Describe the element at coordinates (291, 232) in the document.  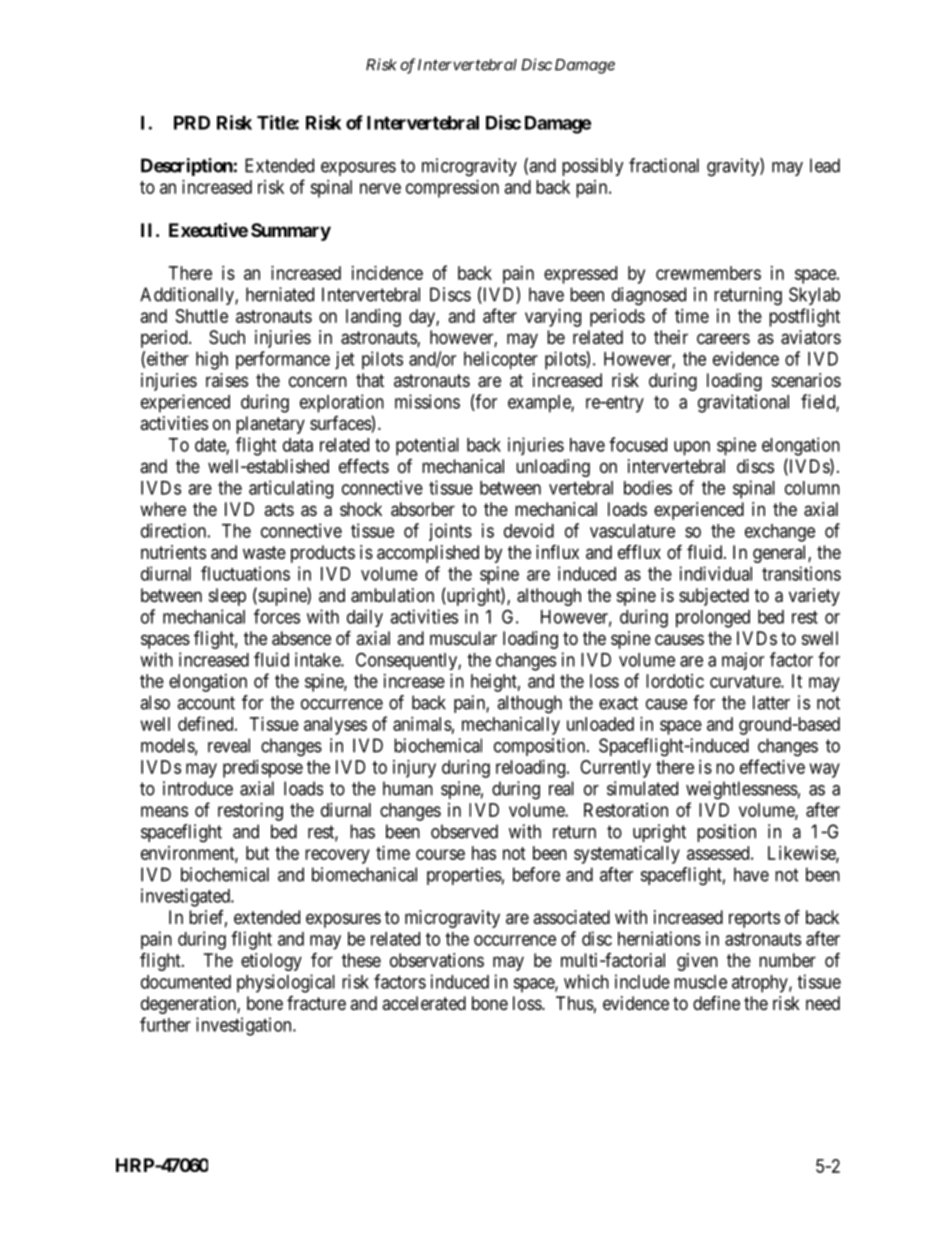
I see `Summary` at that location.
